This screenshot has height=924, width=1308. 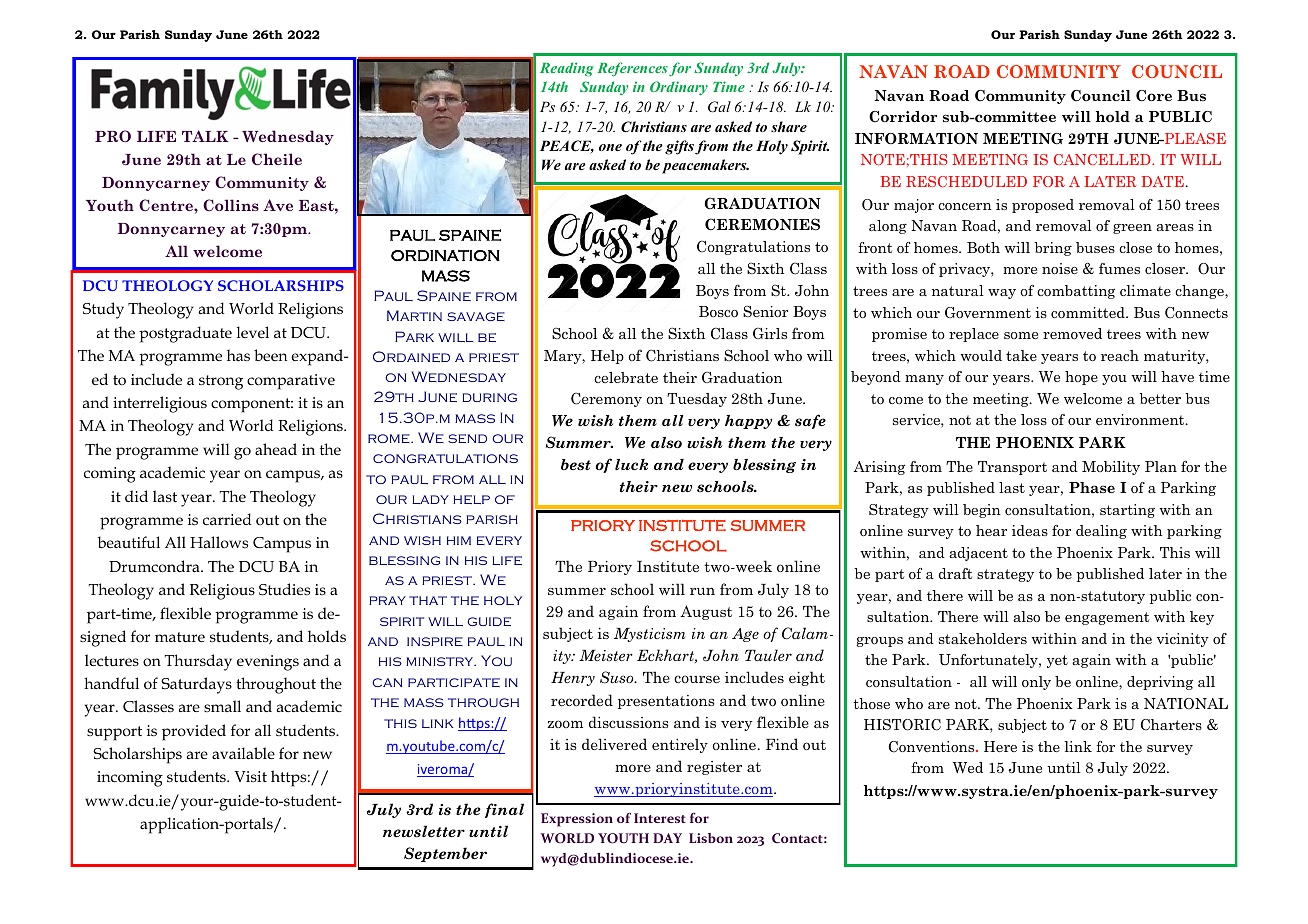 I want to click on Core, so click(x=1154, y=96).
